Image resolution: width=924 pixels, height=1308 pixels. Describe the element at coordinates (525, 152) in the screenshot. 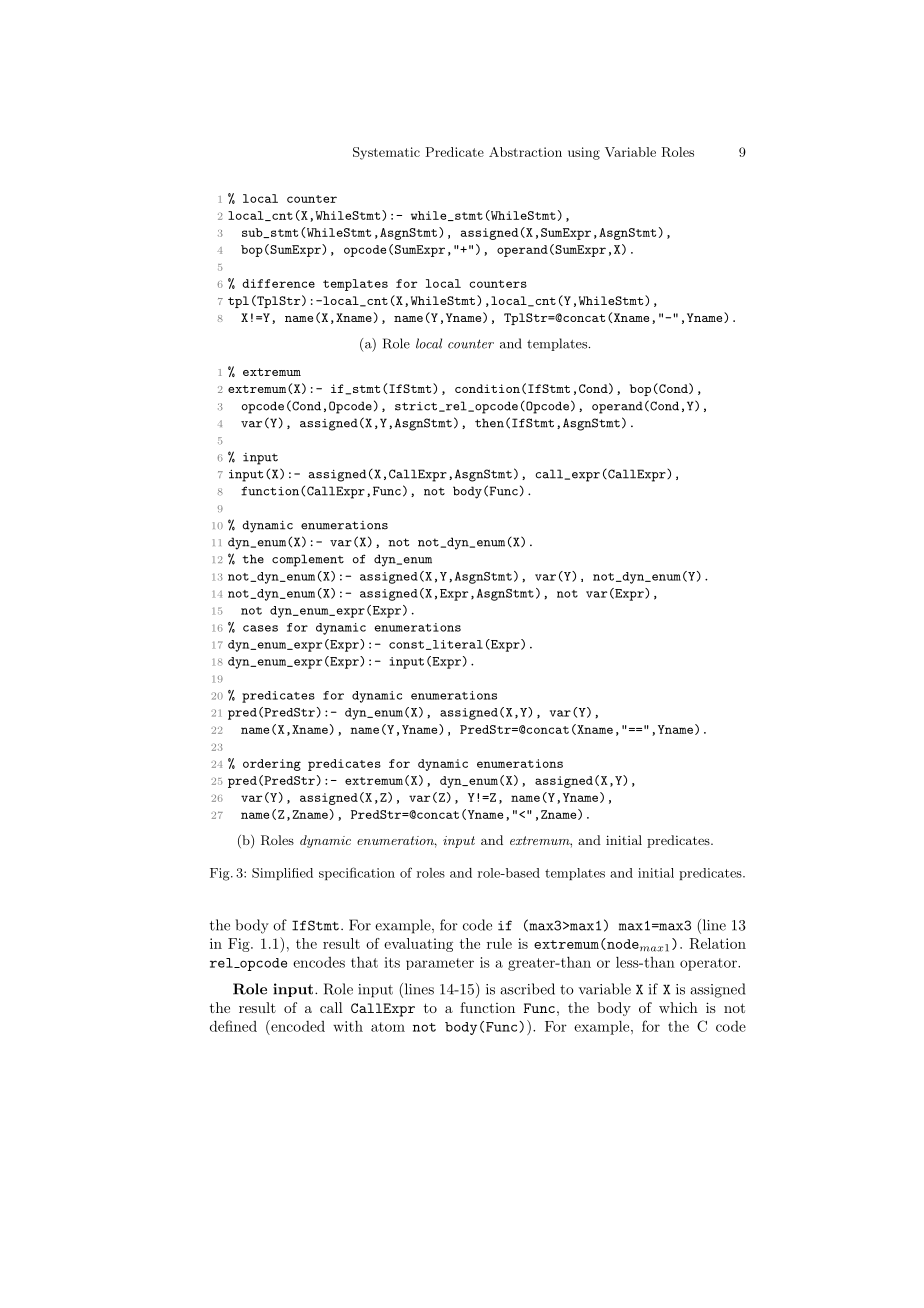

I see `Abstraction` at that location.
